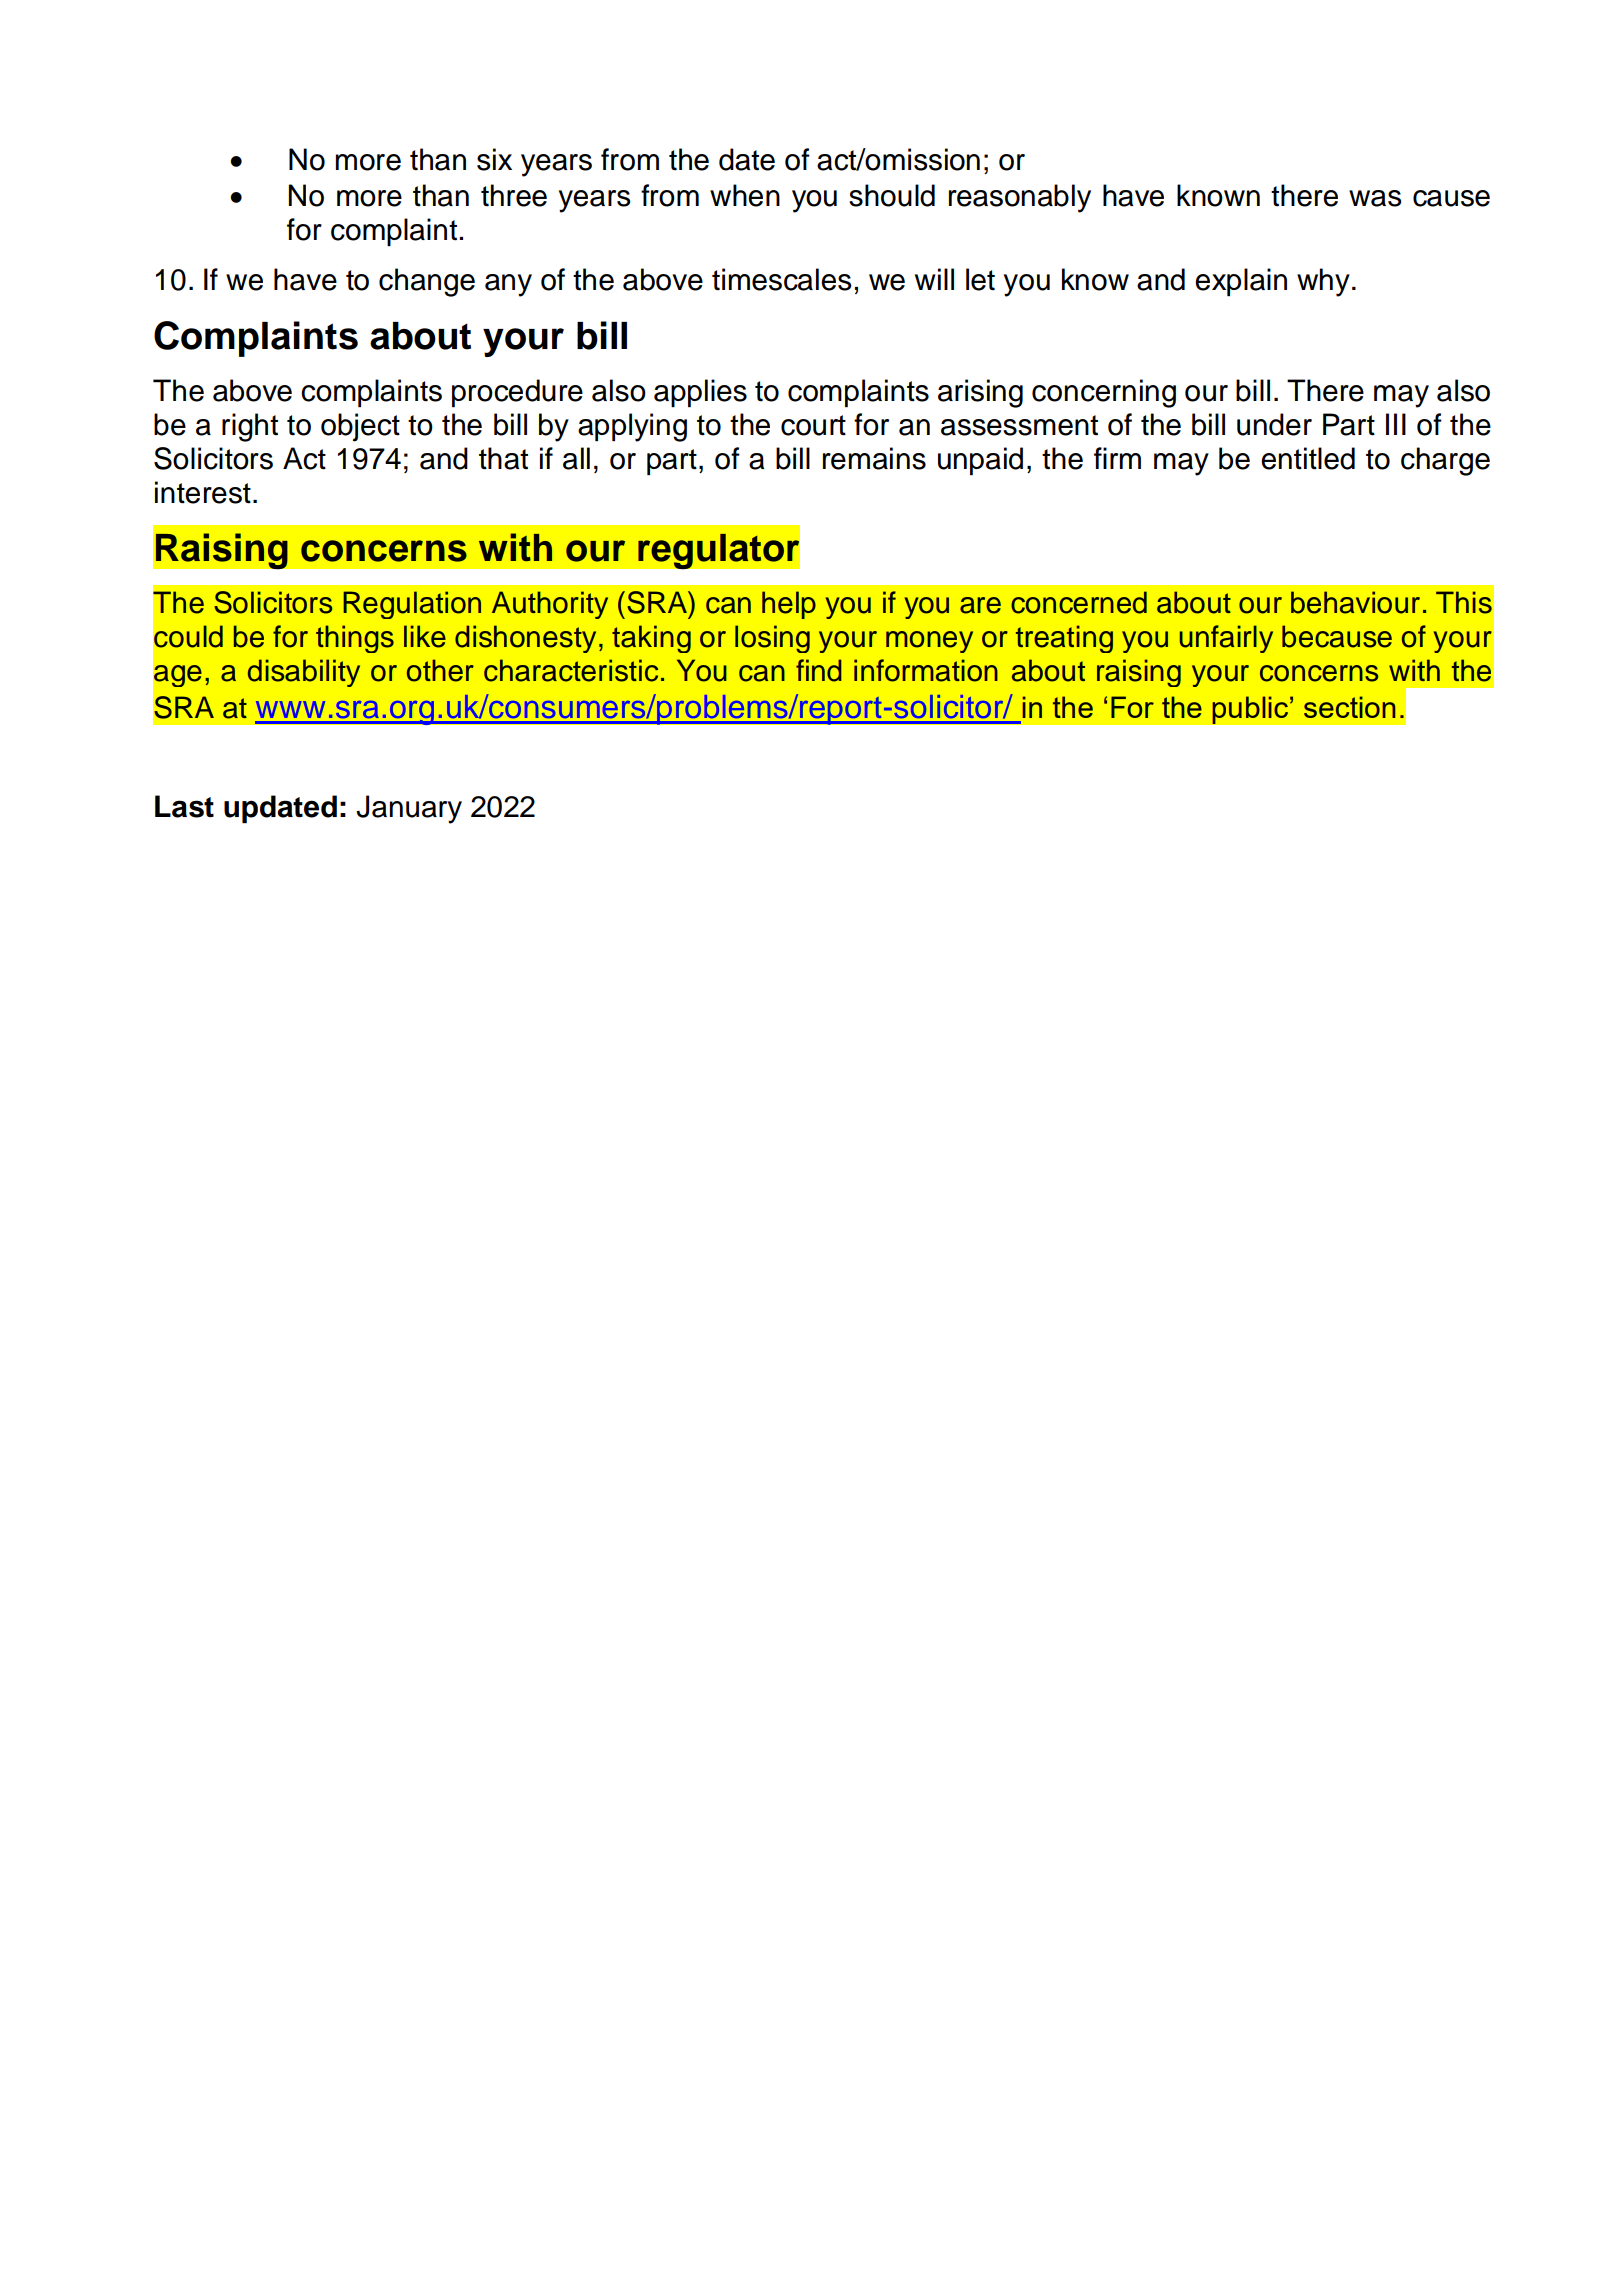  I want to click on object, so click(360, 427).
